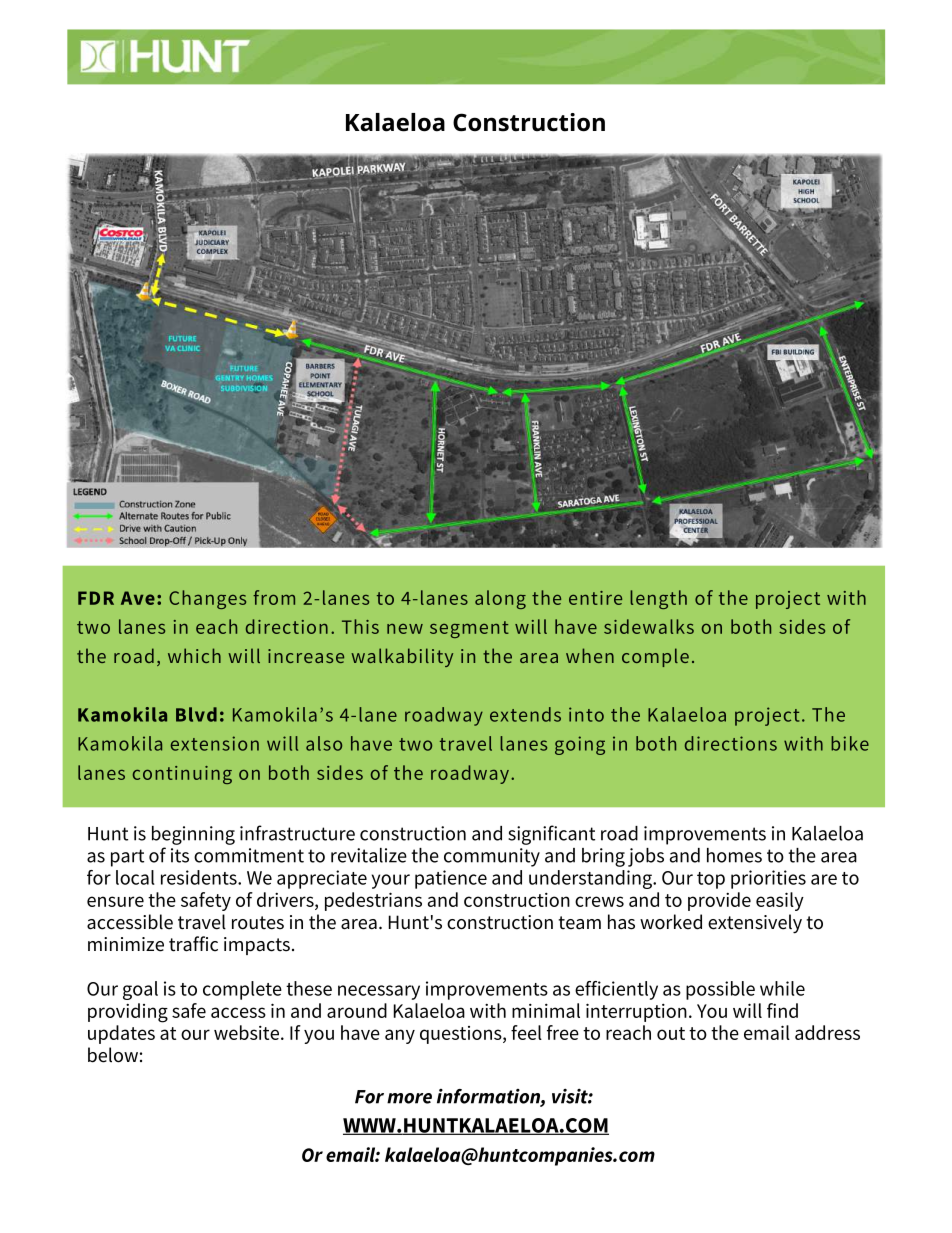 This screenshot has height=1233, width=952. Describe the element at coordinates (525, 714) in the screenshot. I see `extends` at that location.
